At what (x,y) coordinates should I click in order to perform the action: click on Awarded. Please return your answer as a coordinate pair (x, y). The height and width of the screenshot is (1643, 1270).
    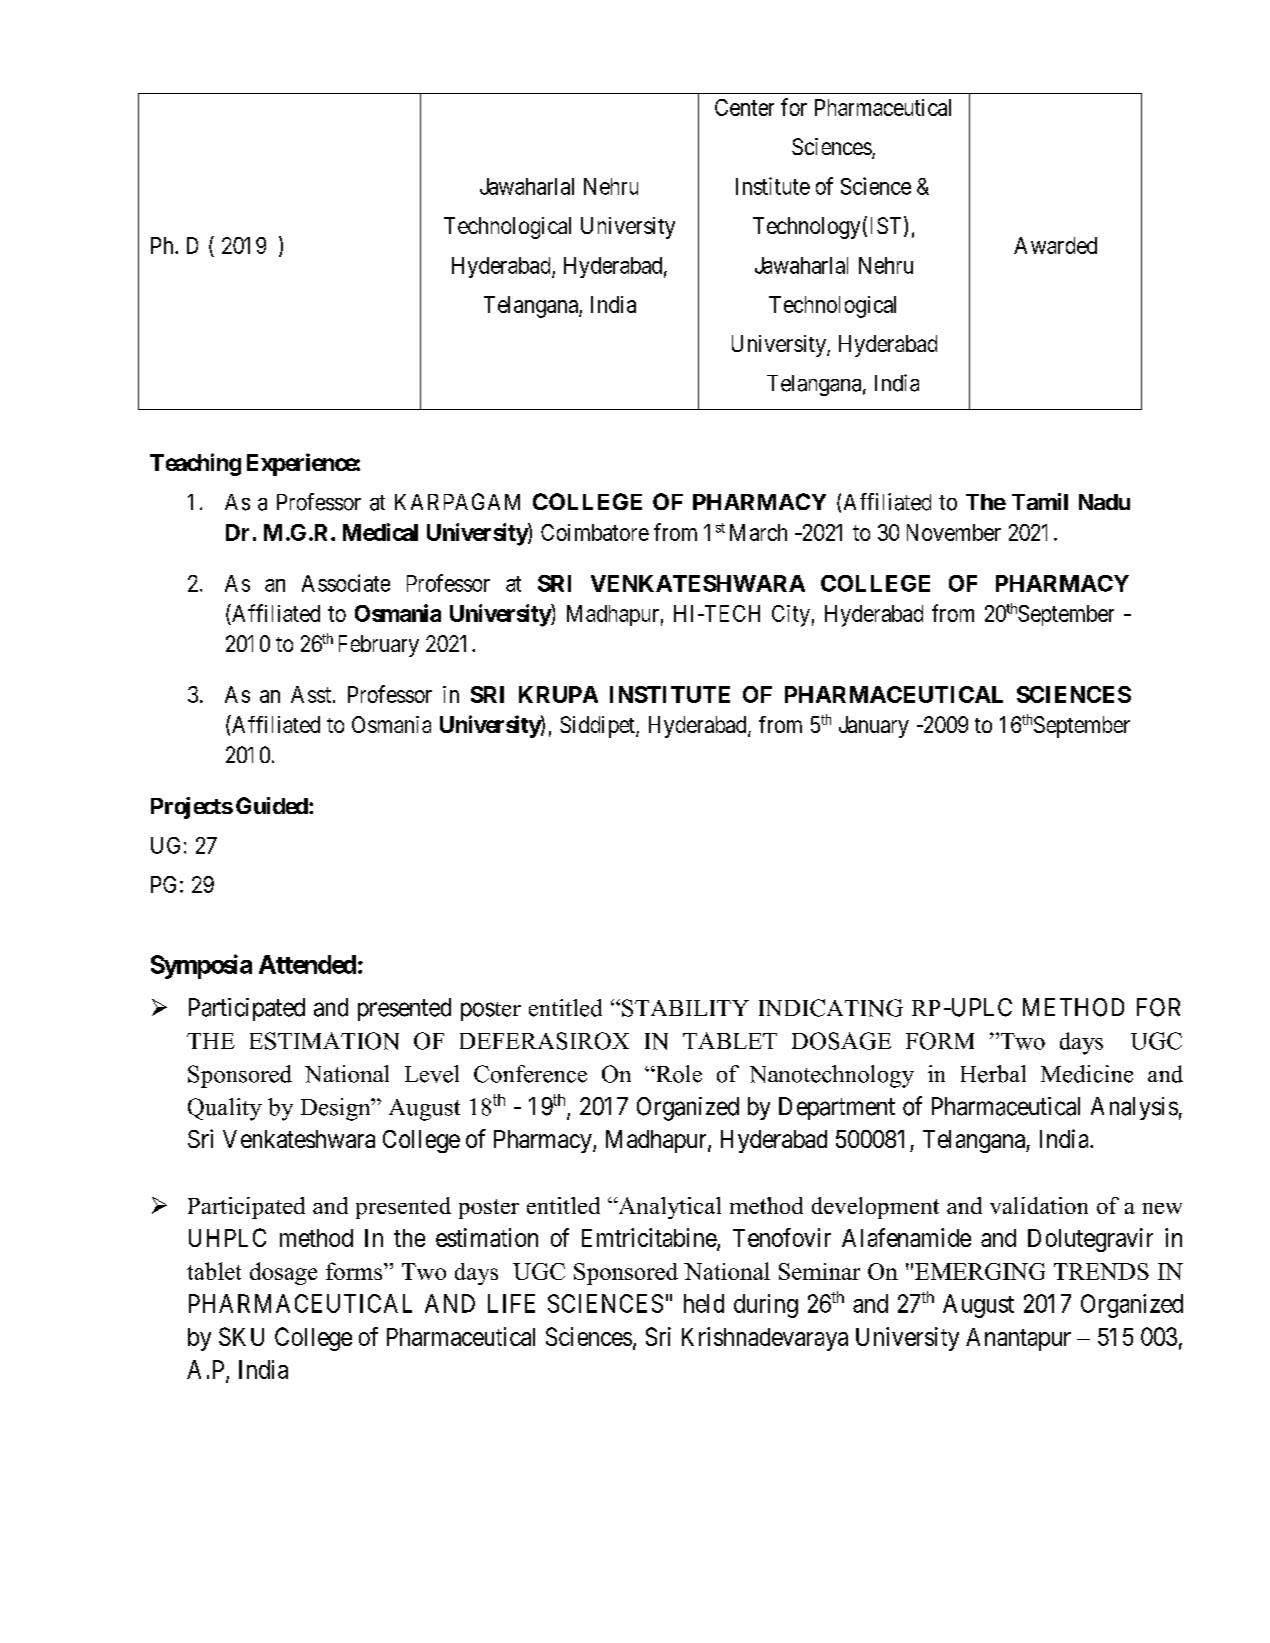
    Looking at the image, I should click on (1055, 245).
